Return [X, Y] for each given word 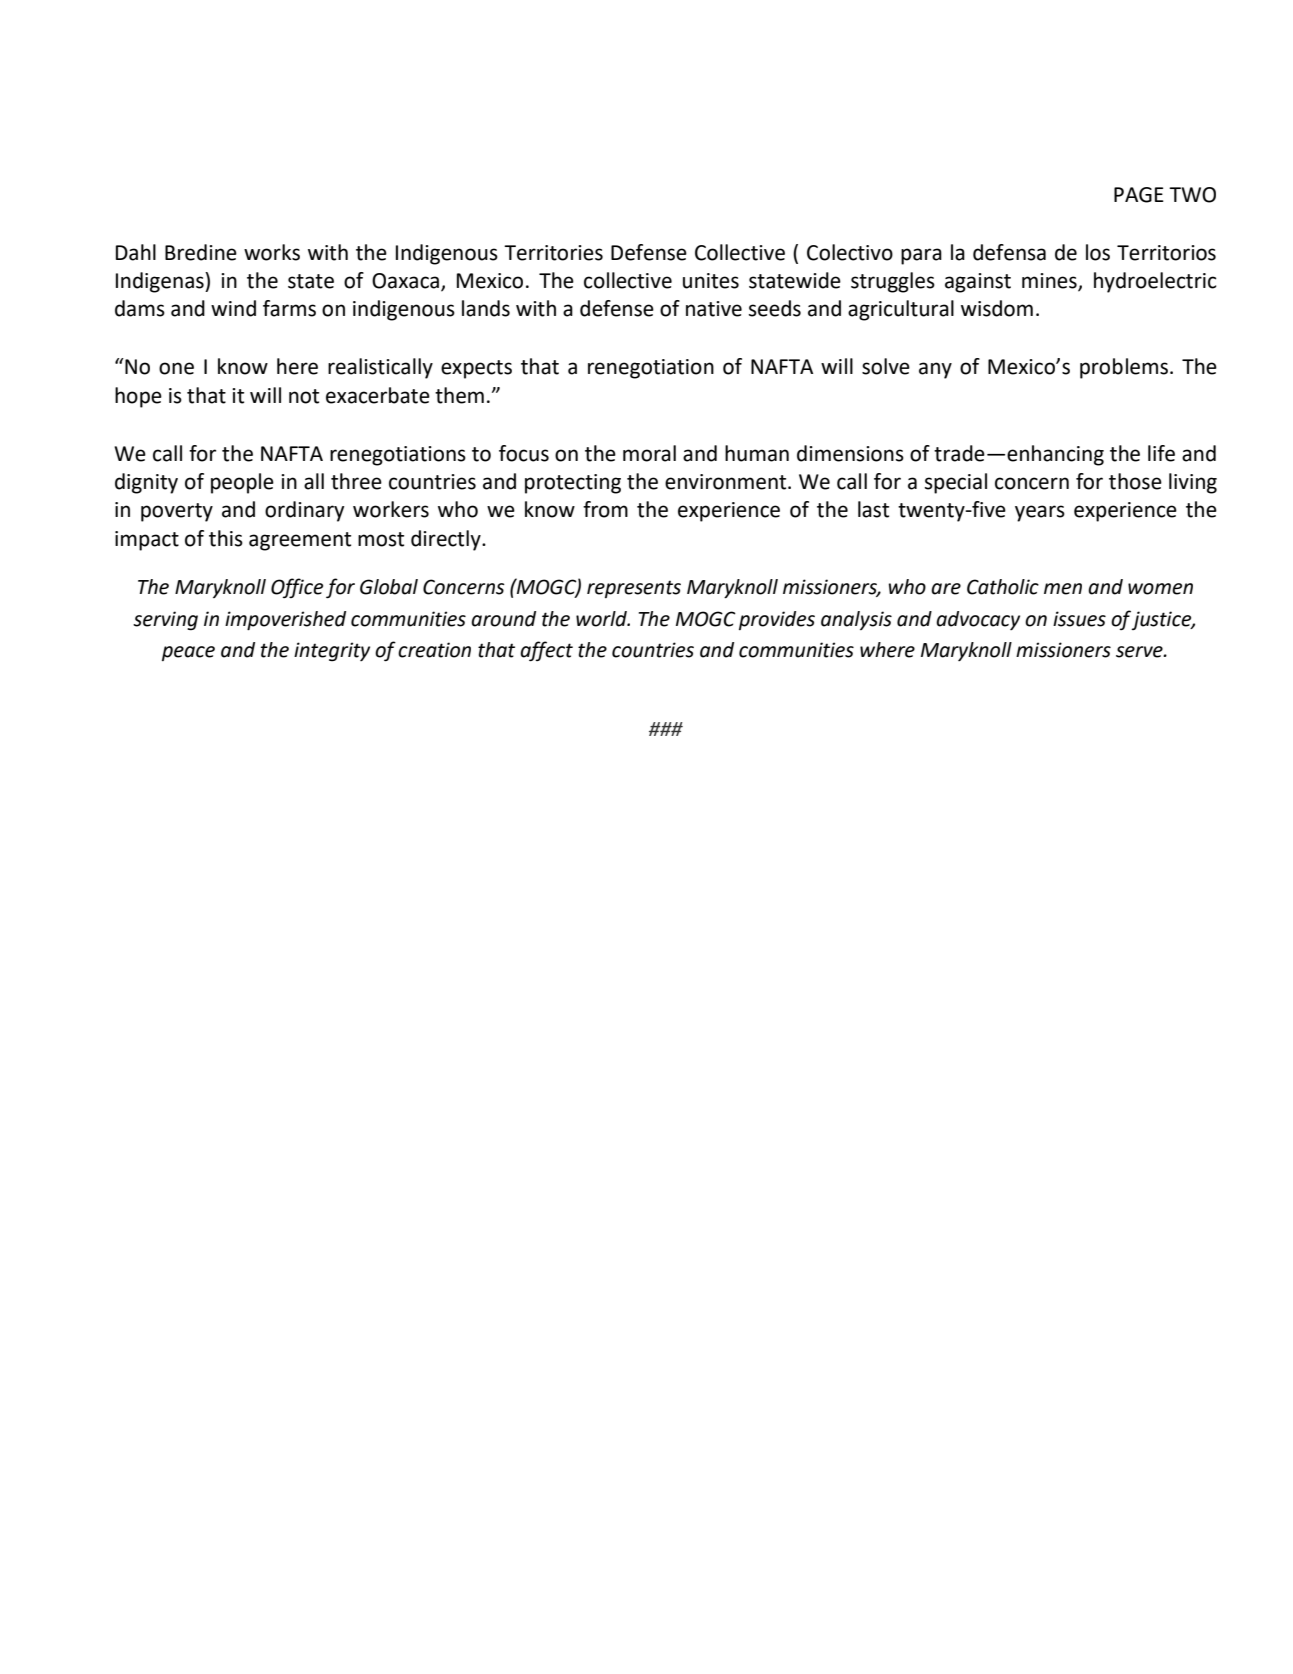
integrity [332, 652]
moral [649, 453]
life [1161, 453]
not [304, 396]
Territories [553, 253]
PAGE [1139, 195]
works [272, 252]
